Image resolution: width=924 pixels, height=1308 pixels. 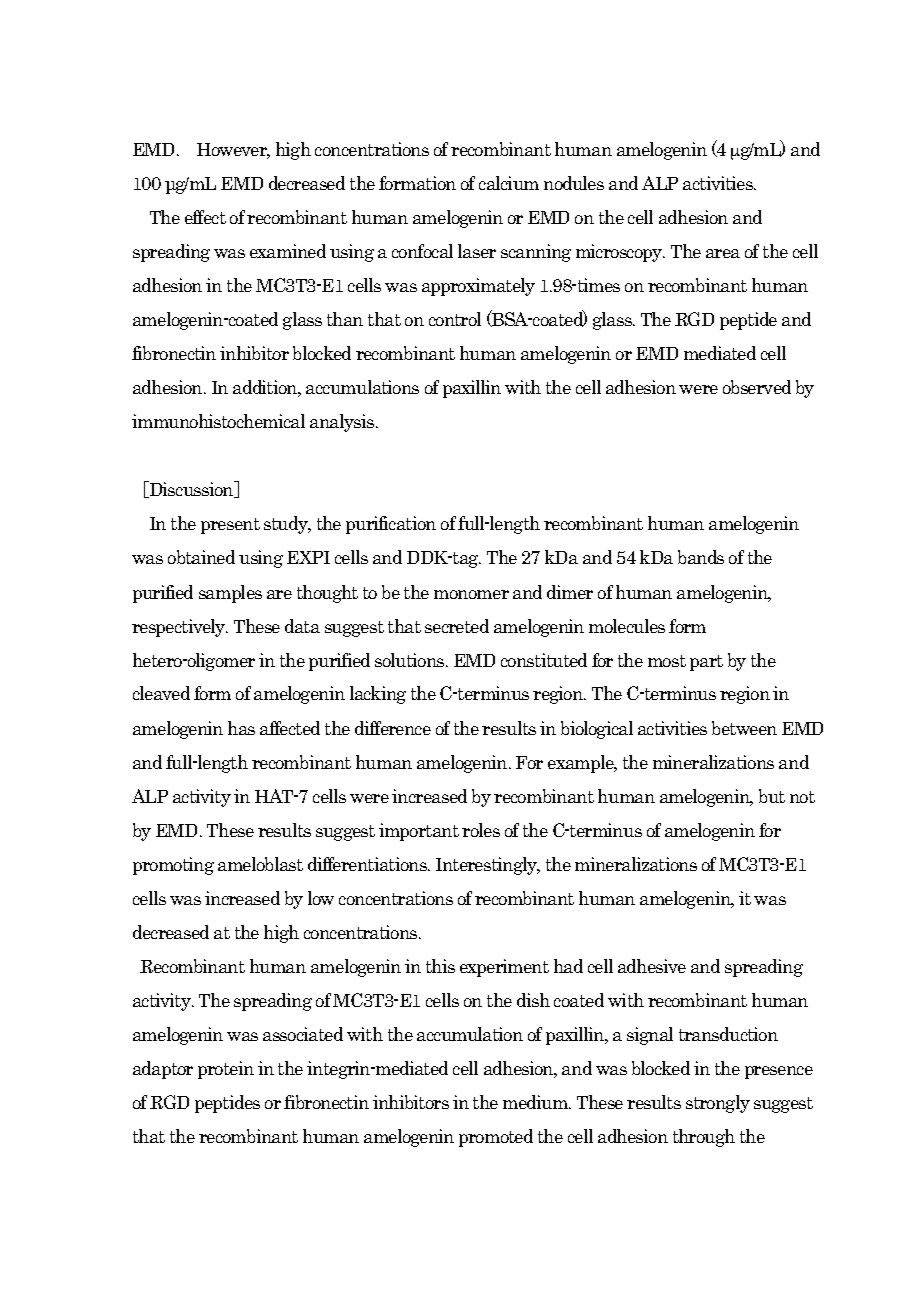 What do you see at coordinates (180, 628) in the screenshot?
I see `respectively` at bounding box center [180, 628].
